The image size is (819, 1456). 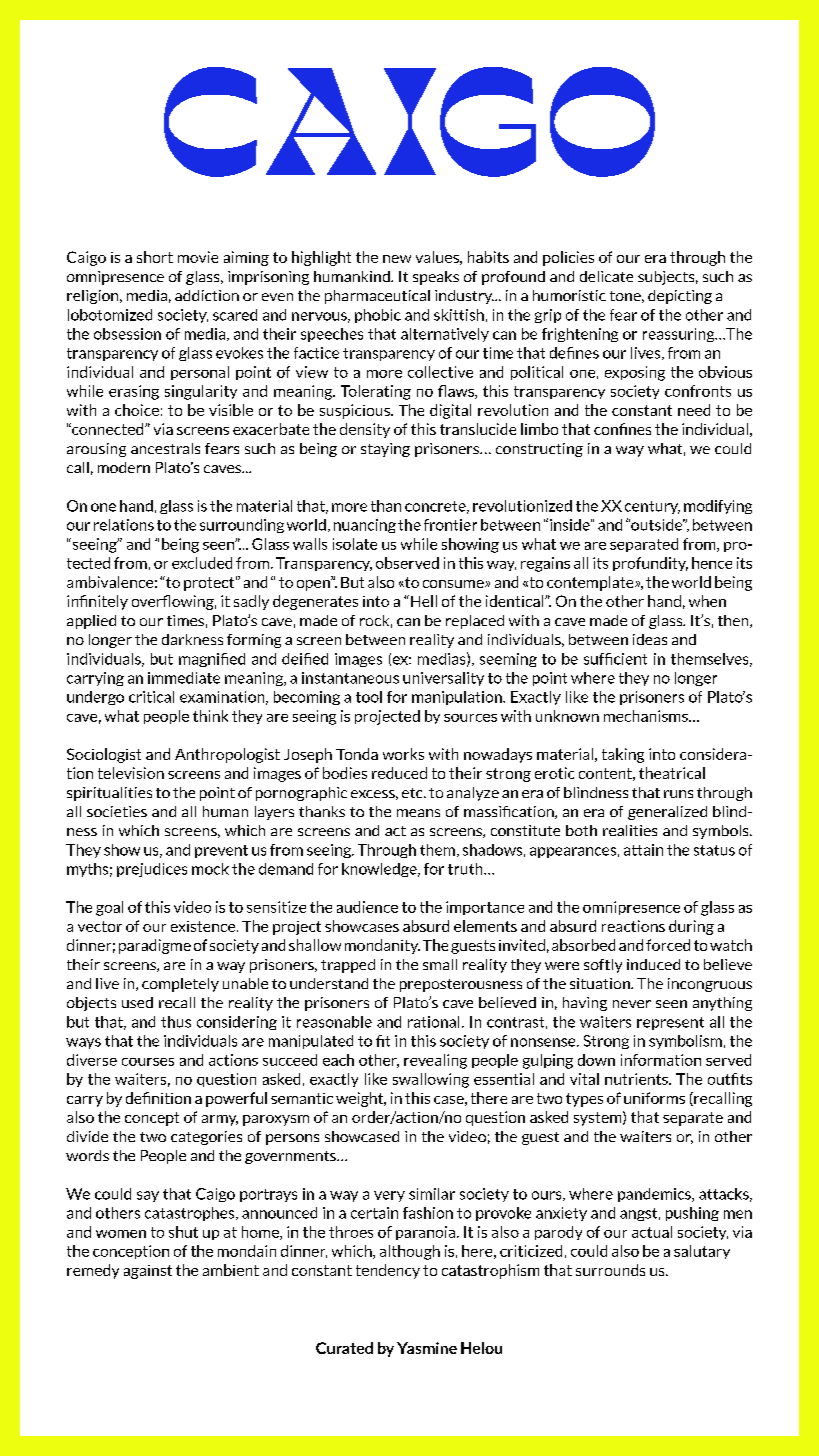 What do you see at coordinates (427, 1348) in the document?
I see `Yasmine` at bounding box center [427, 1348].
